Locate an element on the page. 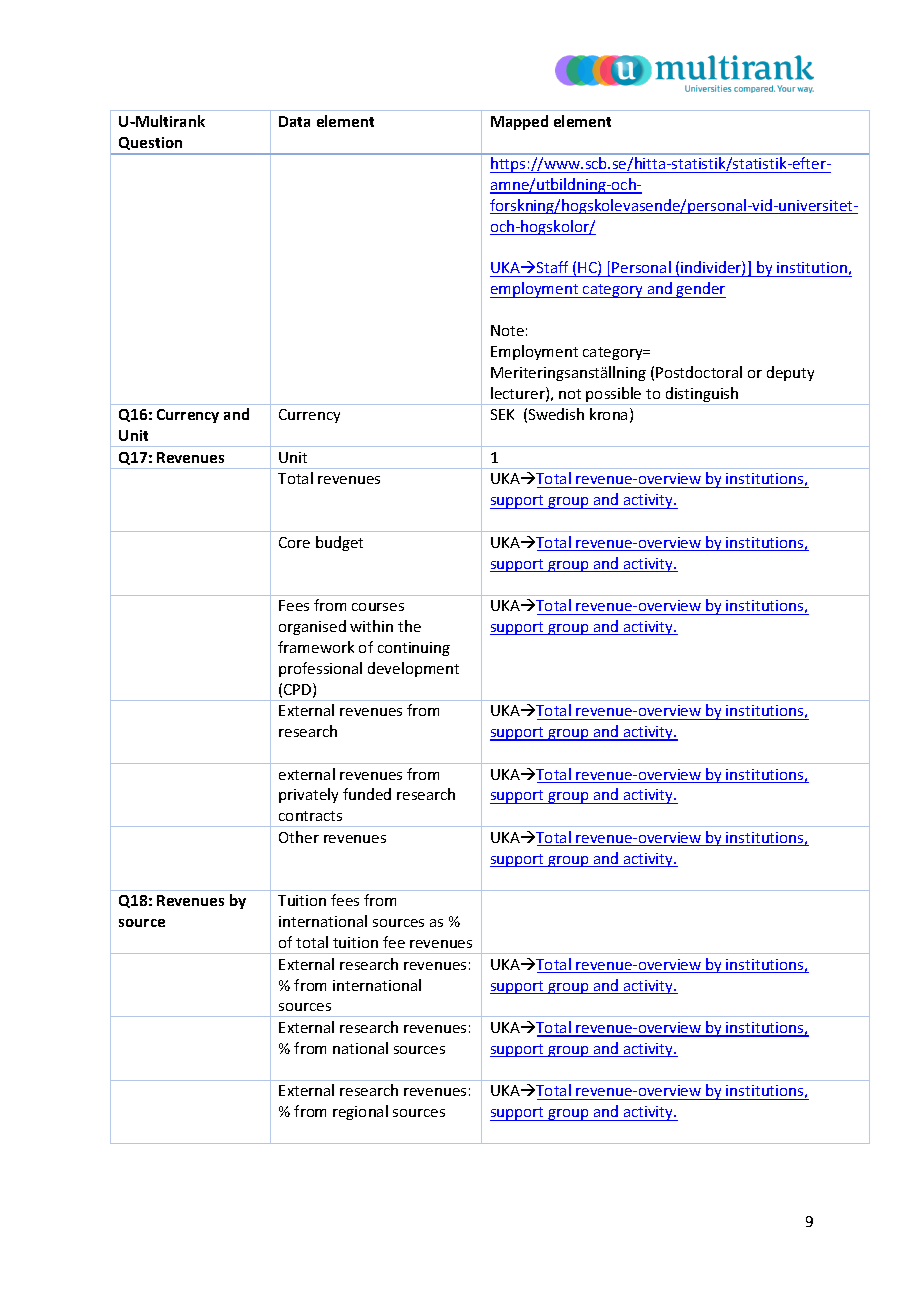 The height and width of the image is (1308, 924). Mapped is located at coordinates (519, 122).
